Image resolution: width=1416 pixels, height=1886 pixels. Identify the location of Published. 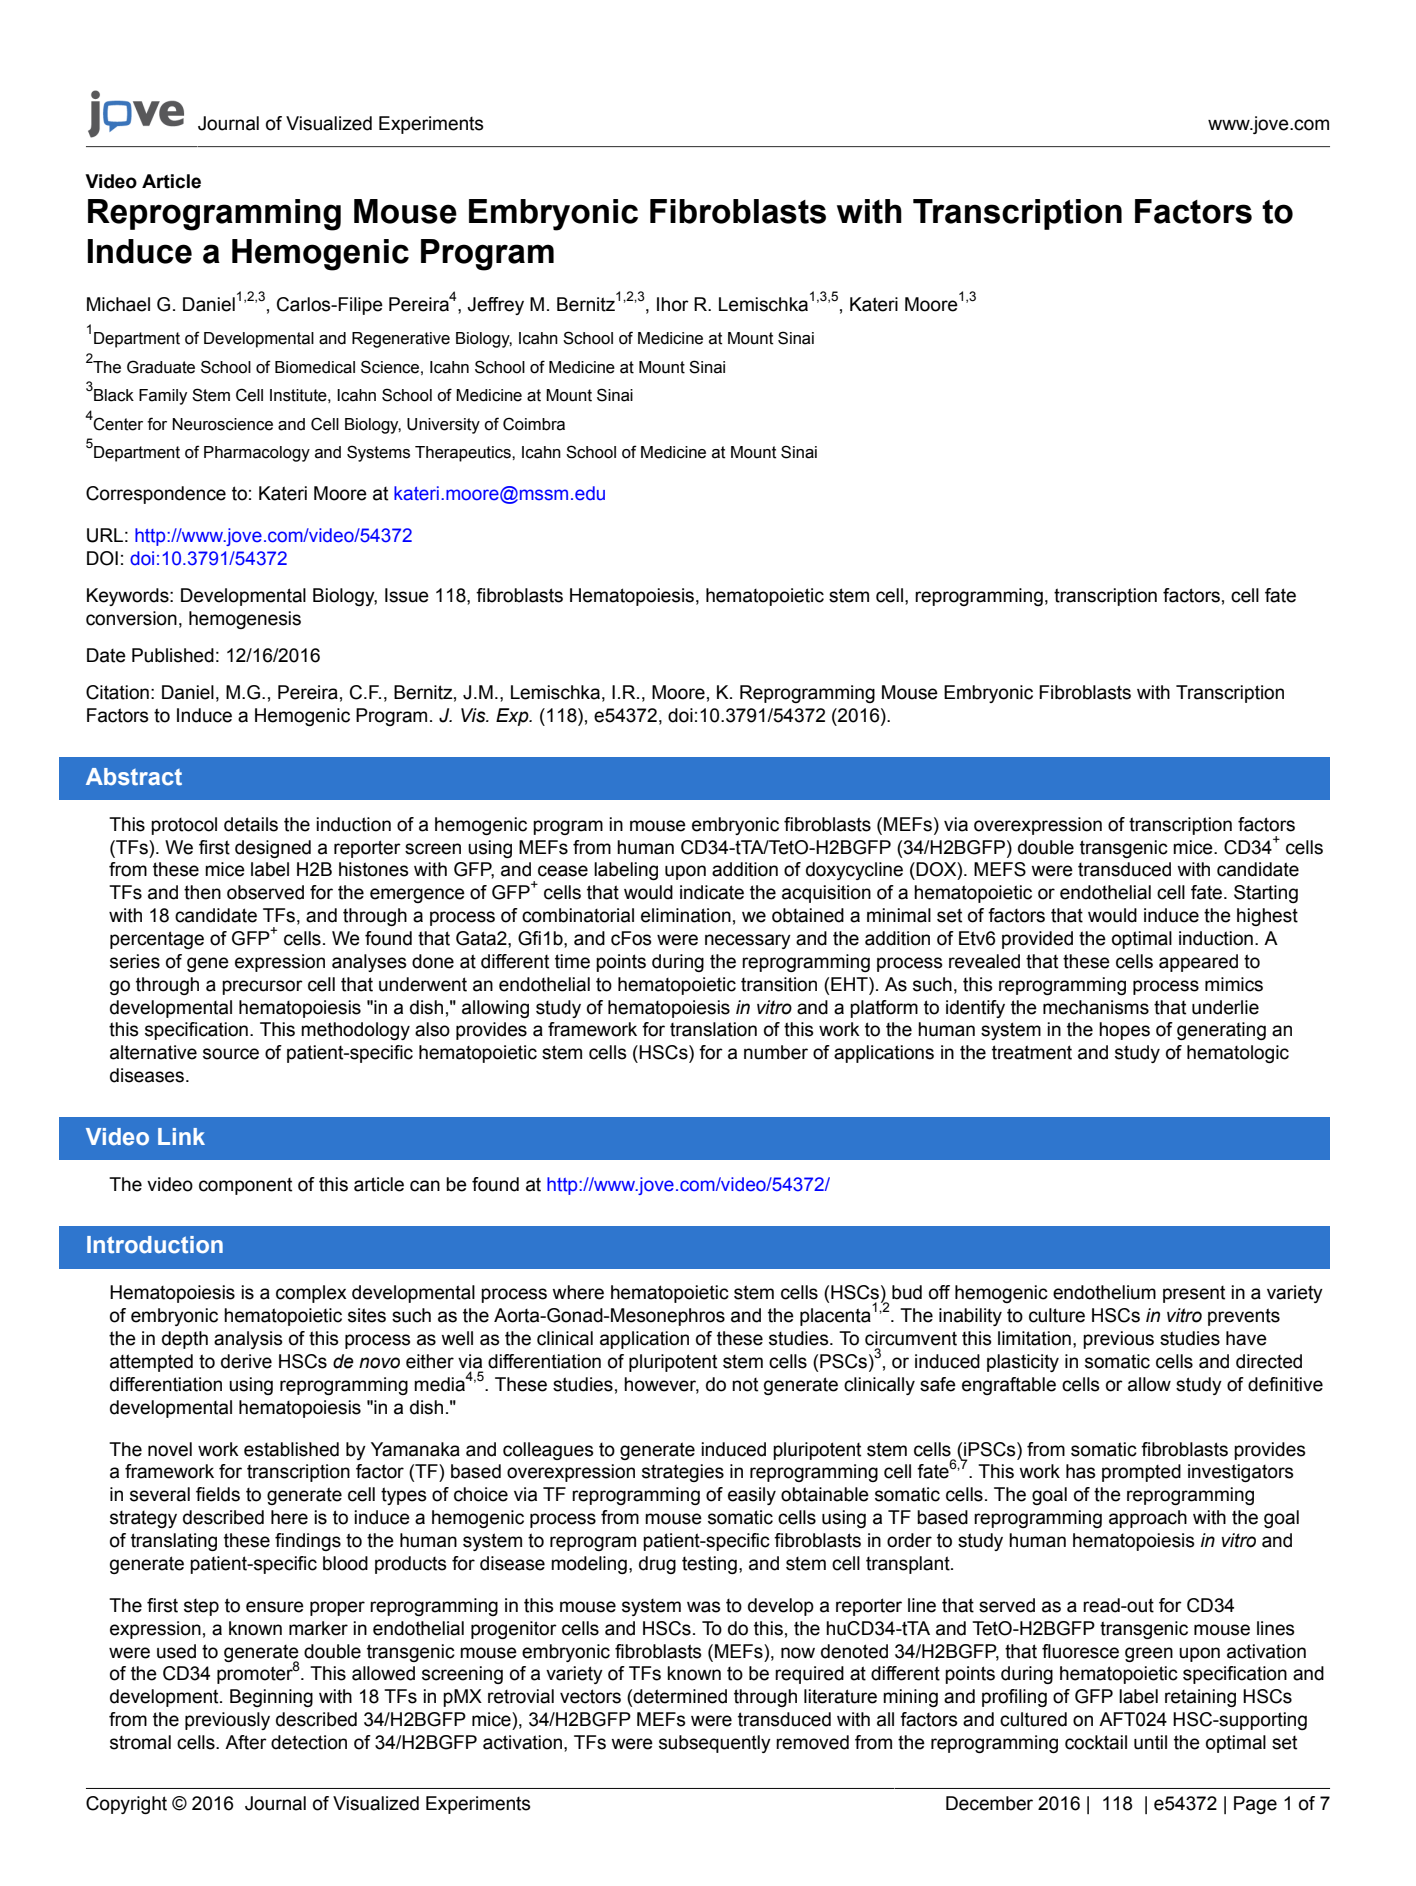
(173, 655).
